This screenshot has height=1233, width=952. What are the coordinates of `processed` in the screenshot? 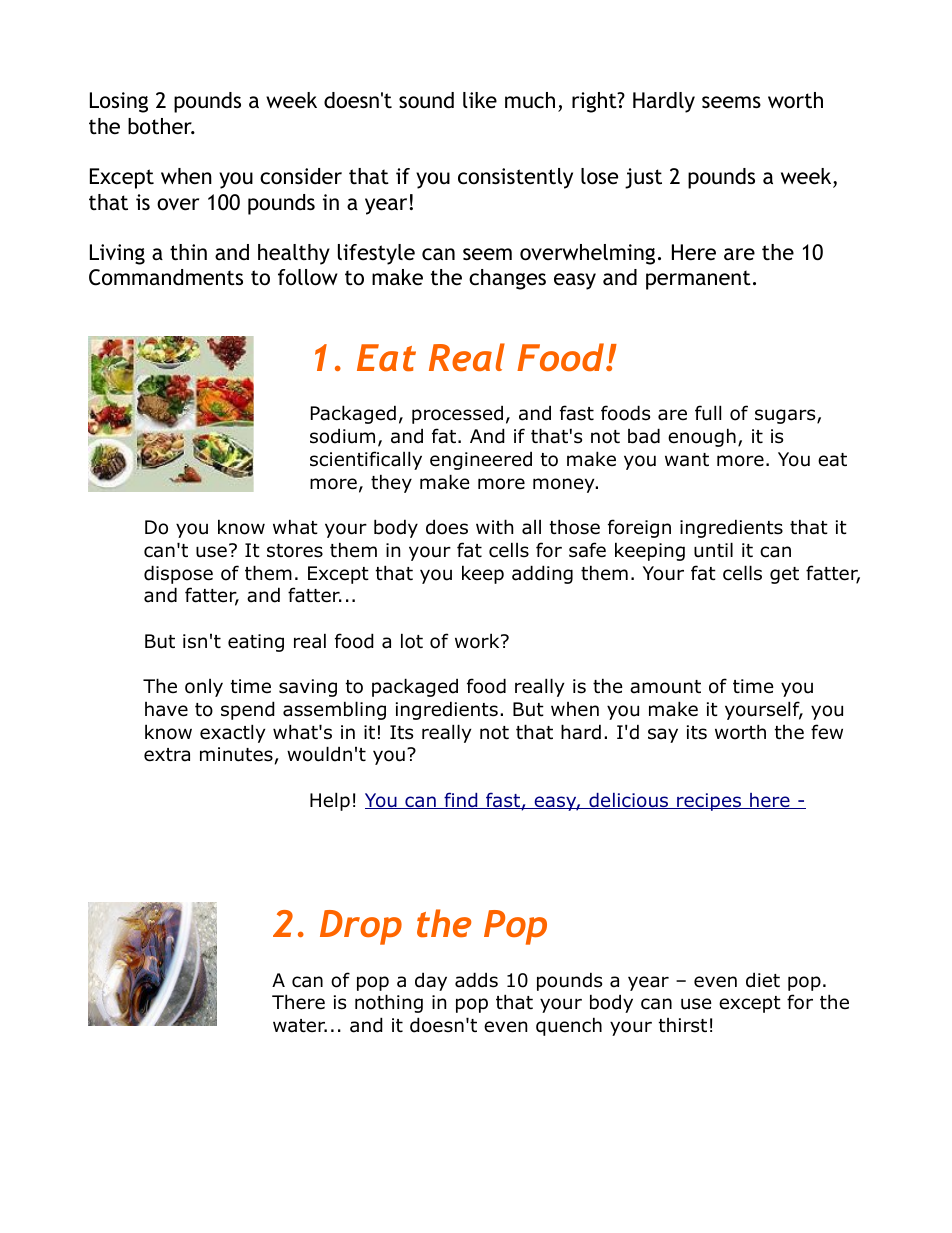 It's located at (457, 414).
